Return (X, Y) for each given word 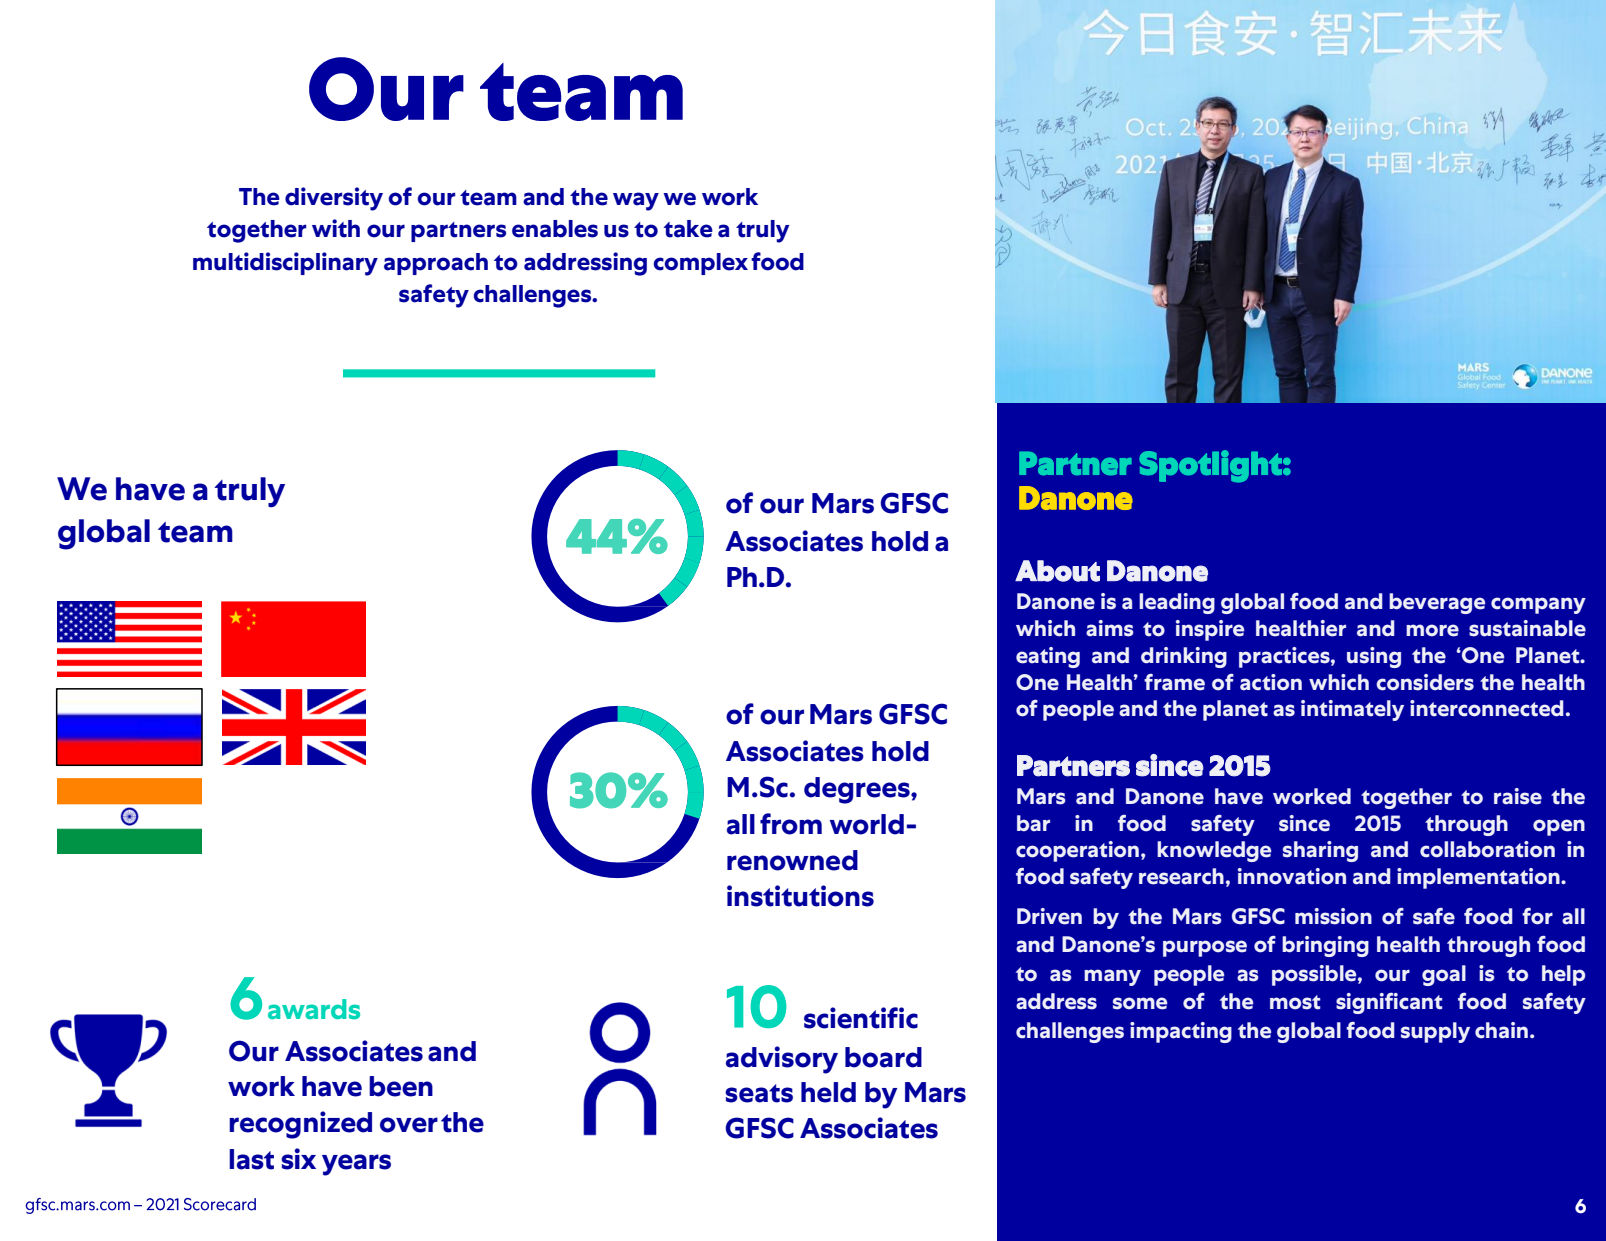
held (828, 1092)
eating (1048, 657)
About (1057, 571)
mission (1333, 916)
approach (436, 264)
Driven (1049, 916)
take (688, 229)
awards (314, 1009)
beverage (1437, 603)
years (356, 1165)
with (336, 228)
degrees (858, 790)
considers (1425, 682)
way (636, 201)
